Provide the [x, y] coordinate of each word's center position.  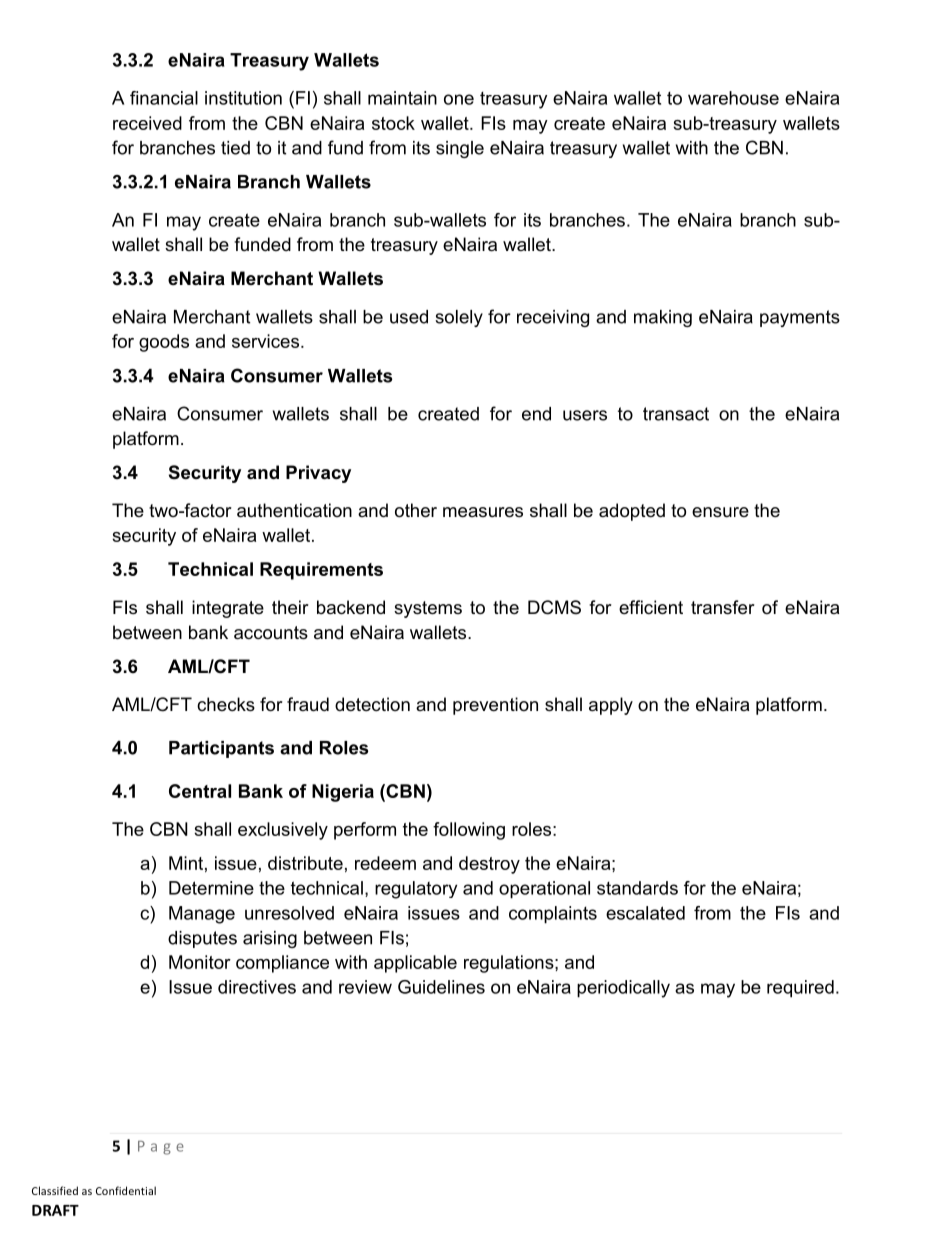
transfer [723, 607]
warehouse [733, 98]
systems [428, 609]
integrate [228, 609]
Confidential [126, 1190]
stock [393, 123]
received [147, 123]
